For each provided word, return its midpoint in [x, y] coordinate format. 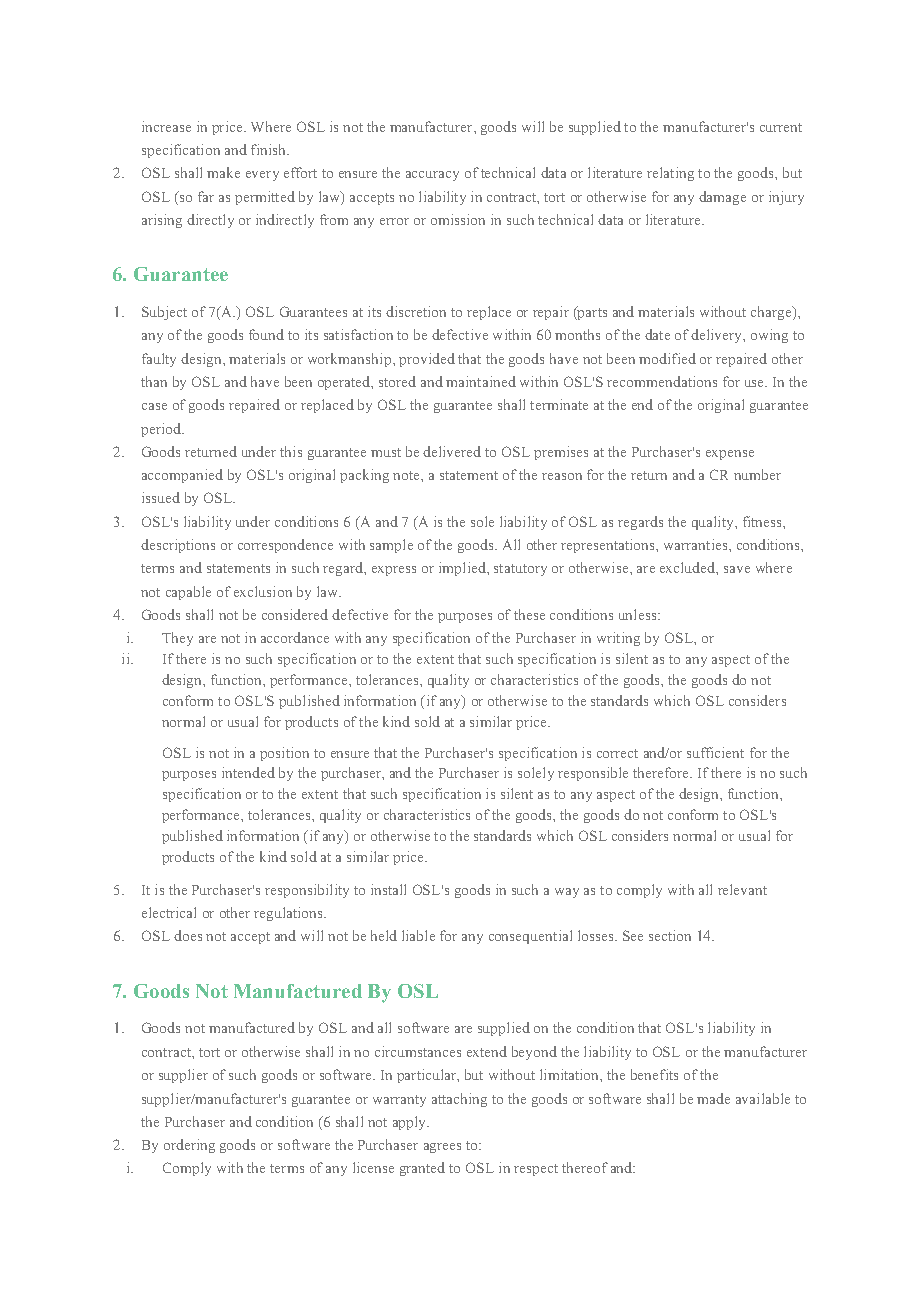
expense [730, 455]
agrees [442, 1148]
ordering [189, 1146]
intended [248, 772]
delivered [452, 451]
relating [670, 174]
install [388, 889]
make [223, 172]
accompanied [182, 476]
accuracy [432, 176]
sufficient [715, 752]
